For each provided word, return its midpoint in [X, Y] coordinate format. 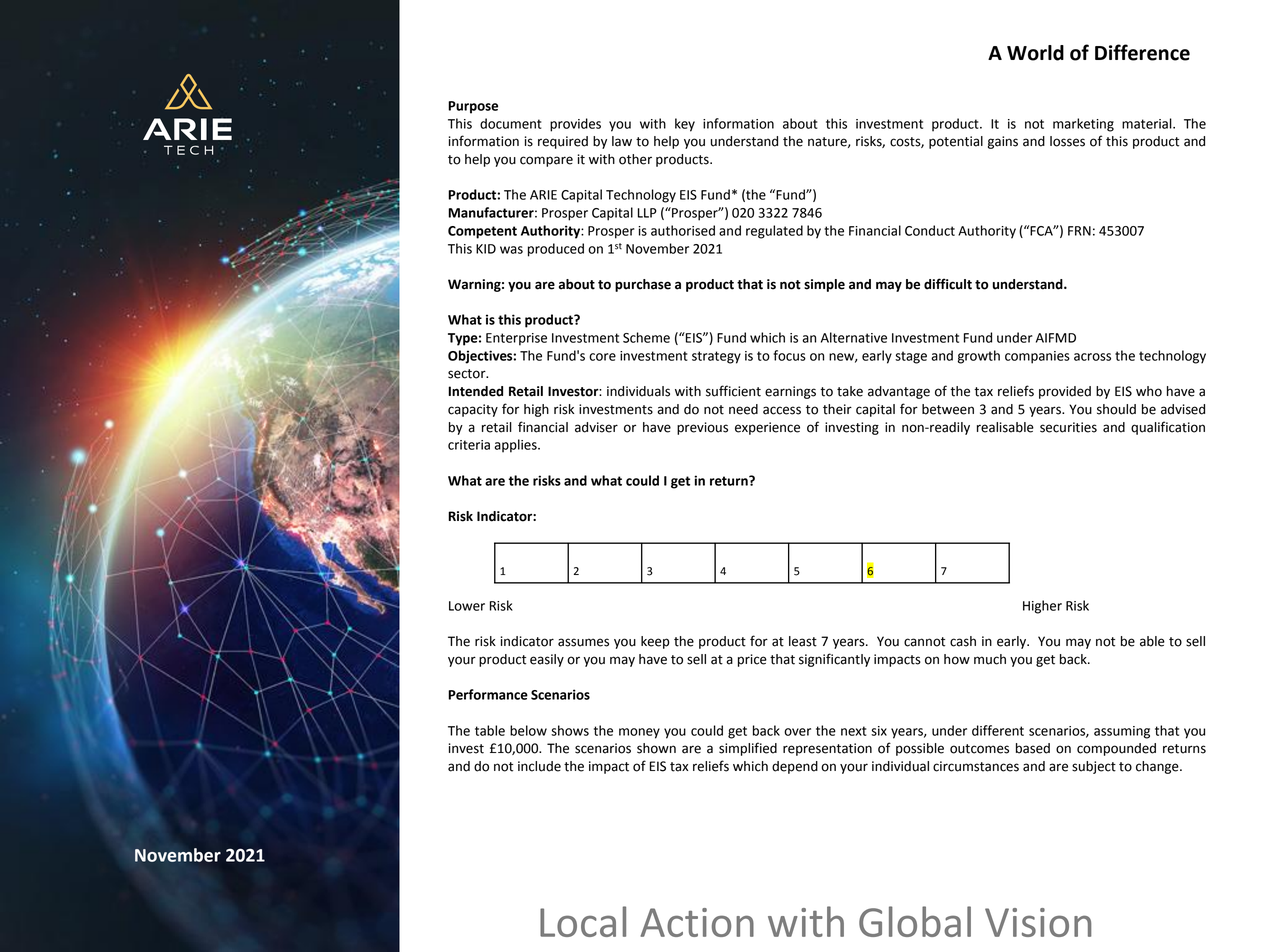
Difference [1142, 52]
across [1092, 357]
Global [915, 921]
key [685, 125]
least [803, 641]
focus [789, 355]
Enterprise [516, 339]
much [990, 659]
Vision [1038, 922]
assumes [583, 642]
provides [575, 125]
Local [583, 921]
